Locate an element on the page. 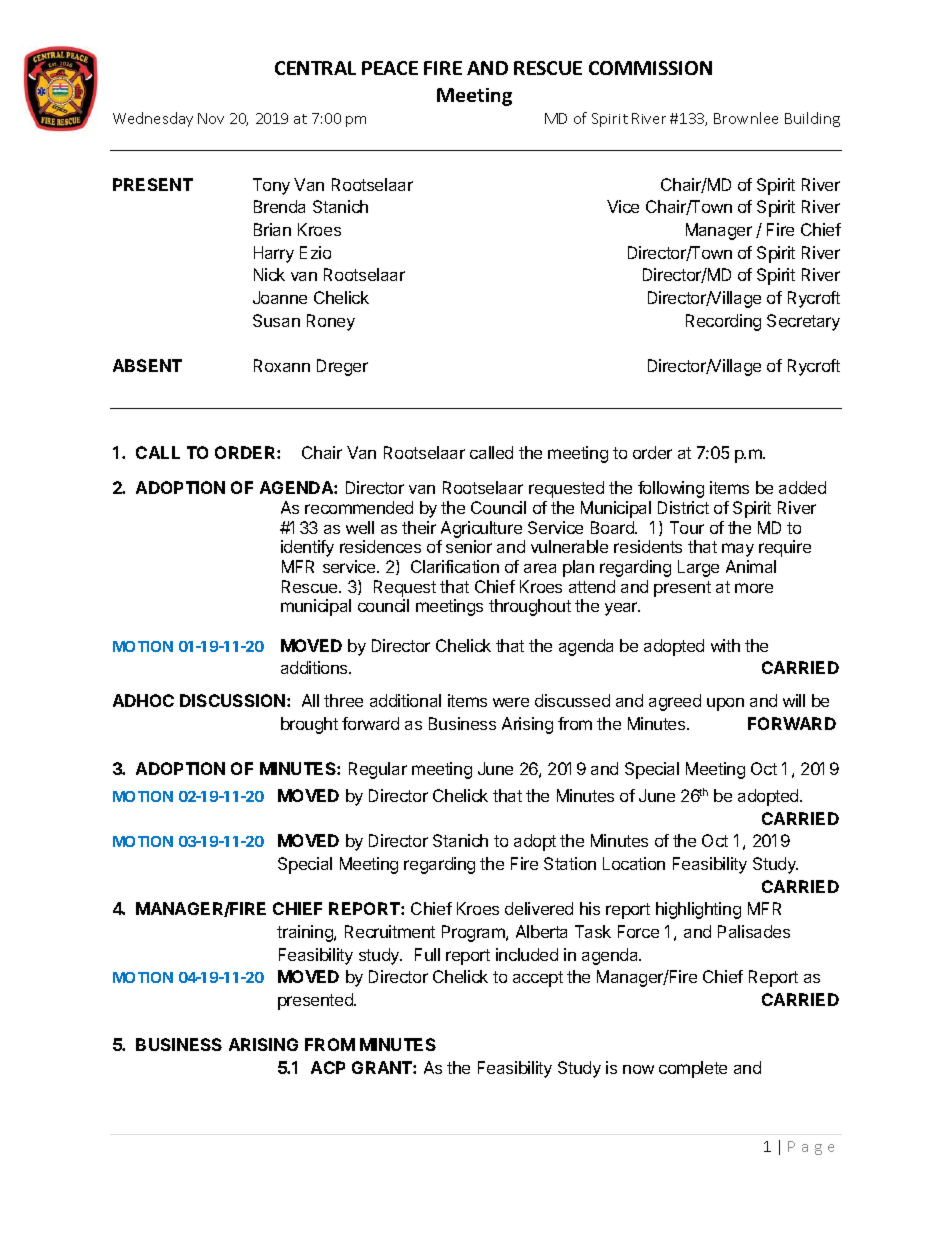  DISCUSSION is located at coordinates (232, 700).
